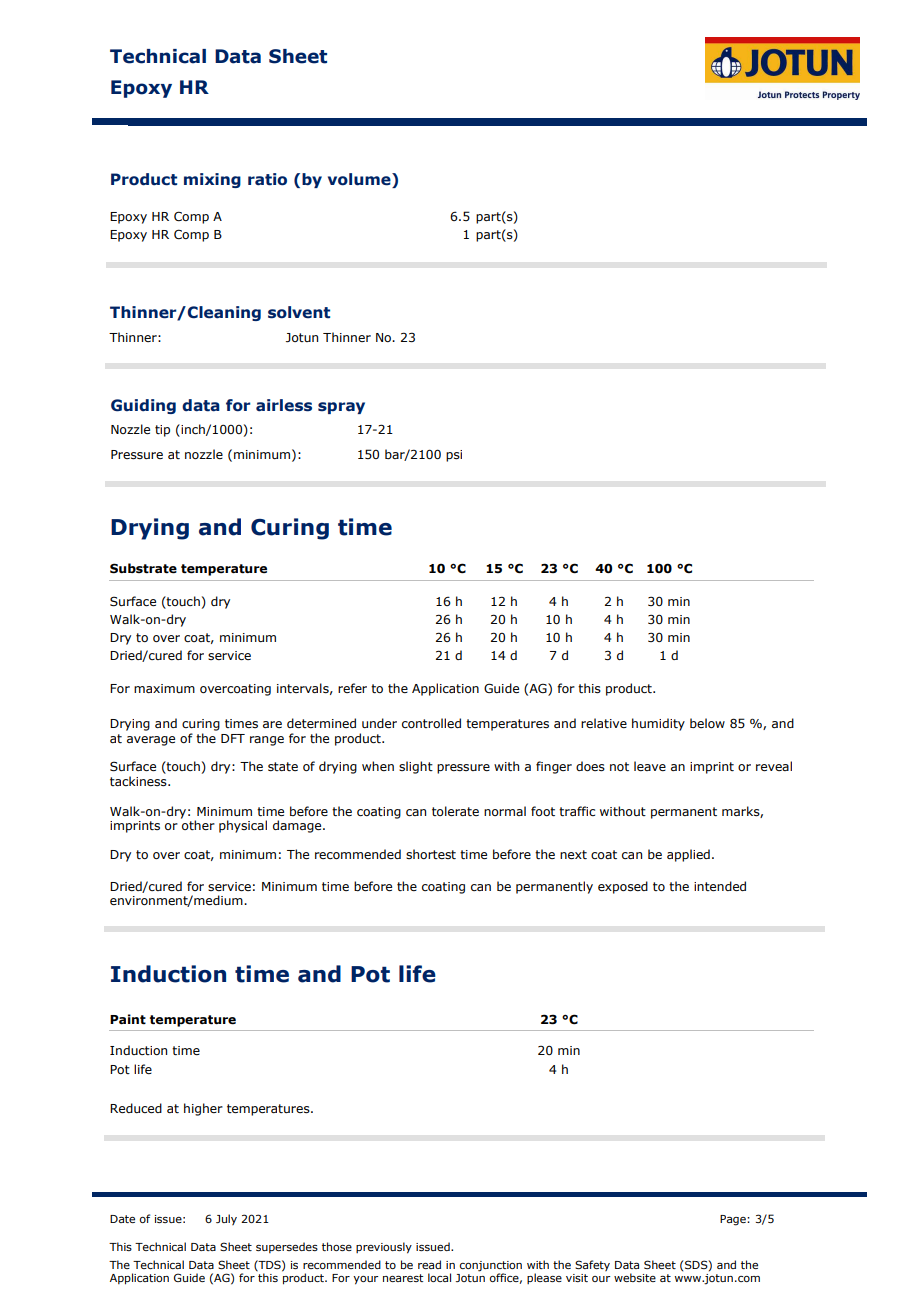 The image size is (924, 1308). Describe the element at coordinates (431, 854) in the screenshot. I see `shortest` at that location.
